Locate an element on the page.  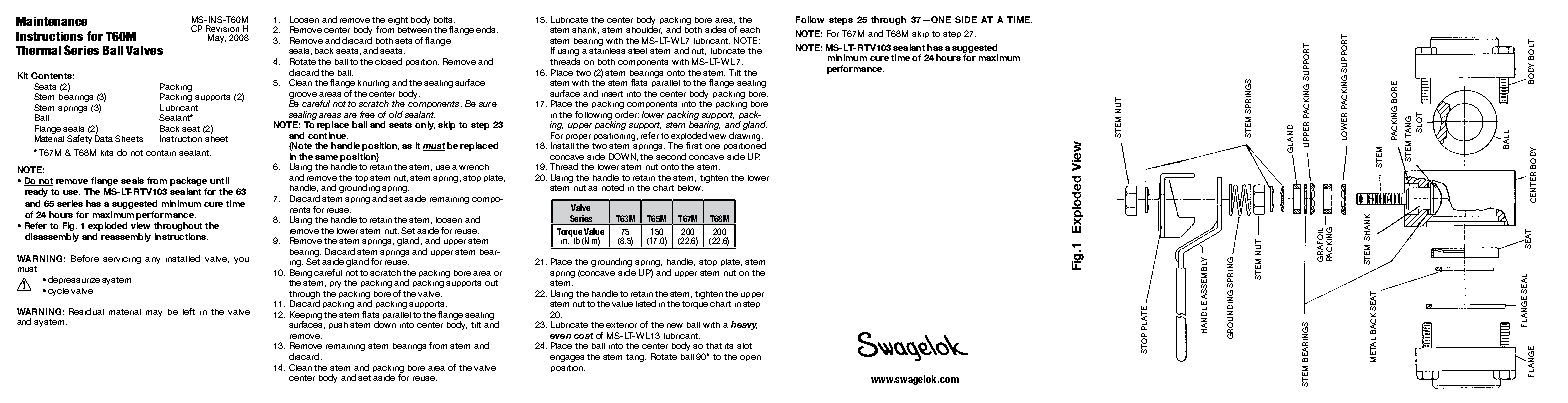
push is located at coordinates (338, 325).
